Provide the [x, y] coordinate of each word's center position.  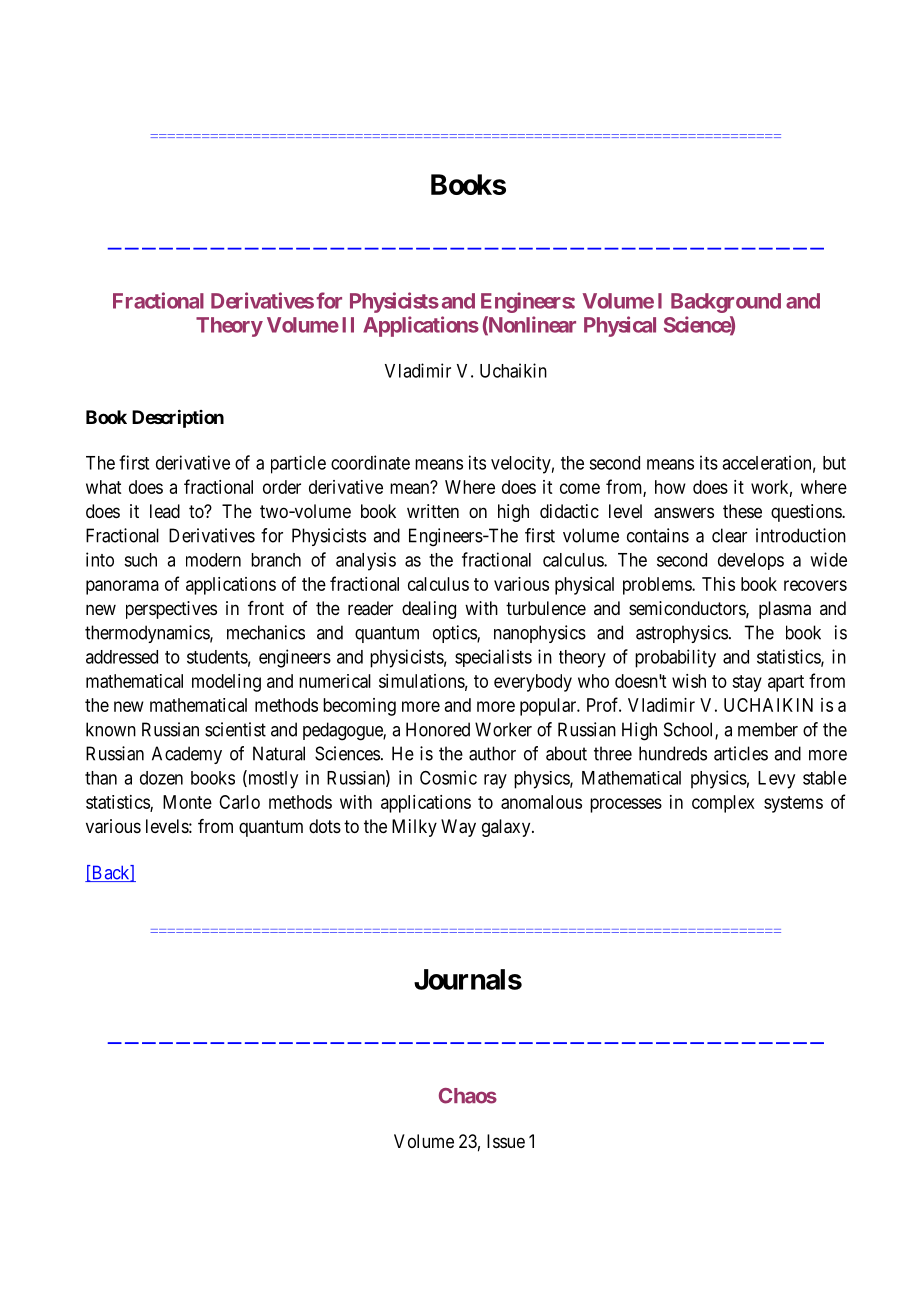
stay [747, 683]
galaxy [507, 828]
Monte [187, 802]
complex [723, 804]
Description [178, 418]
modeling [226, 683]
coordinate [370, 462]
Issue [506, 1141]
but [834, 463]
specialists [493, 658]
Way [458, 828]
